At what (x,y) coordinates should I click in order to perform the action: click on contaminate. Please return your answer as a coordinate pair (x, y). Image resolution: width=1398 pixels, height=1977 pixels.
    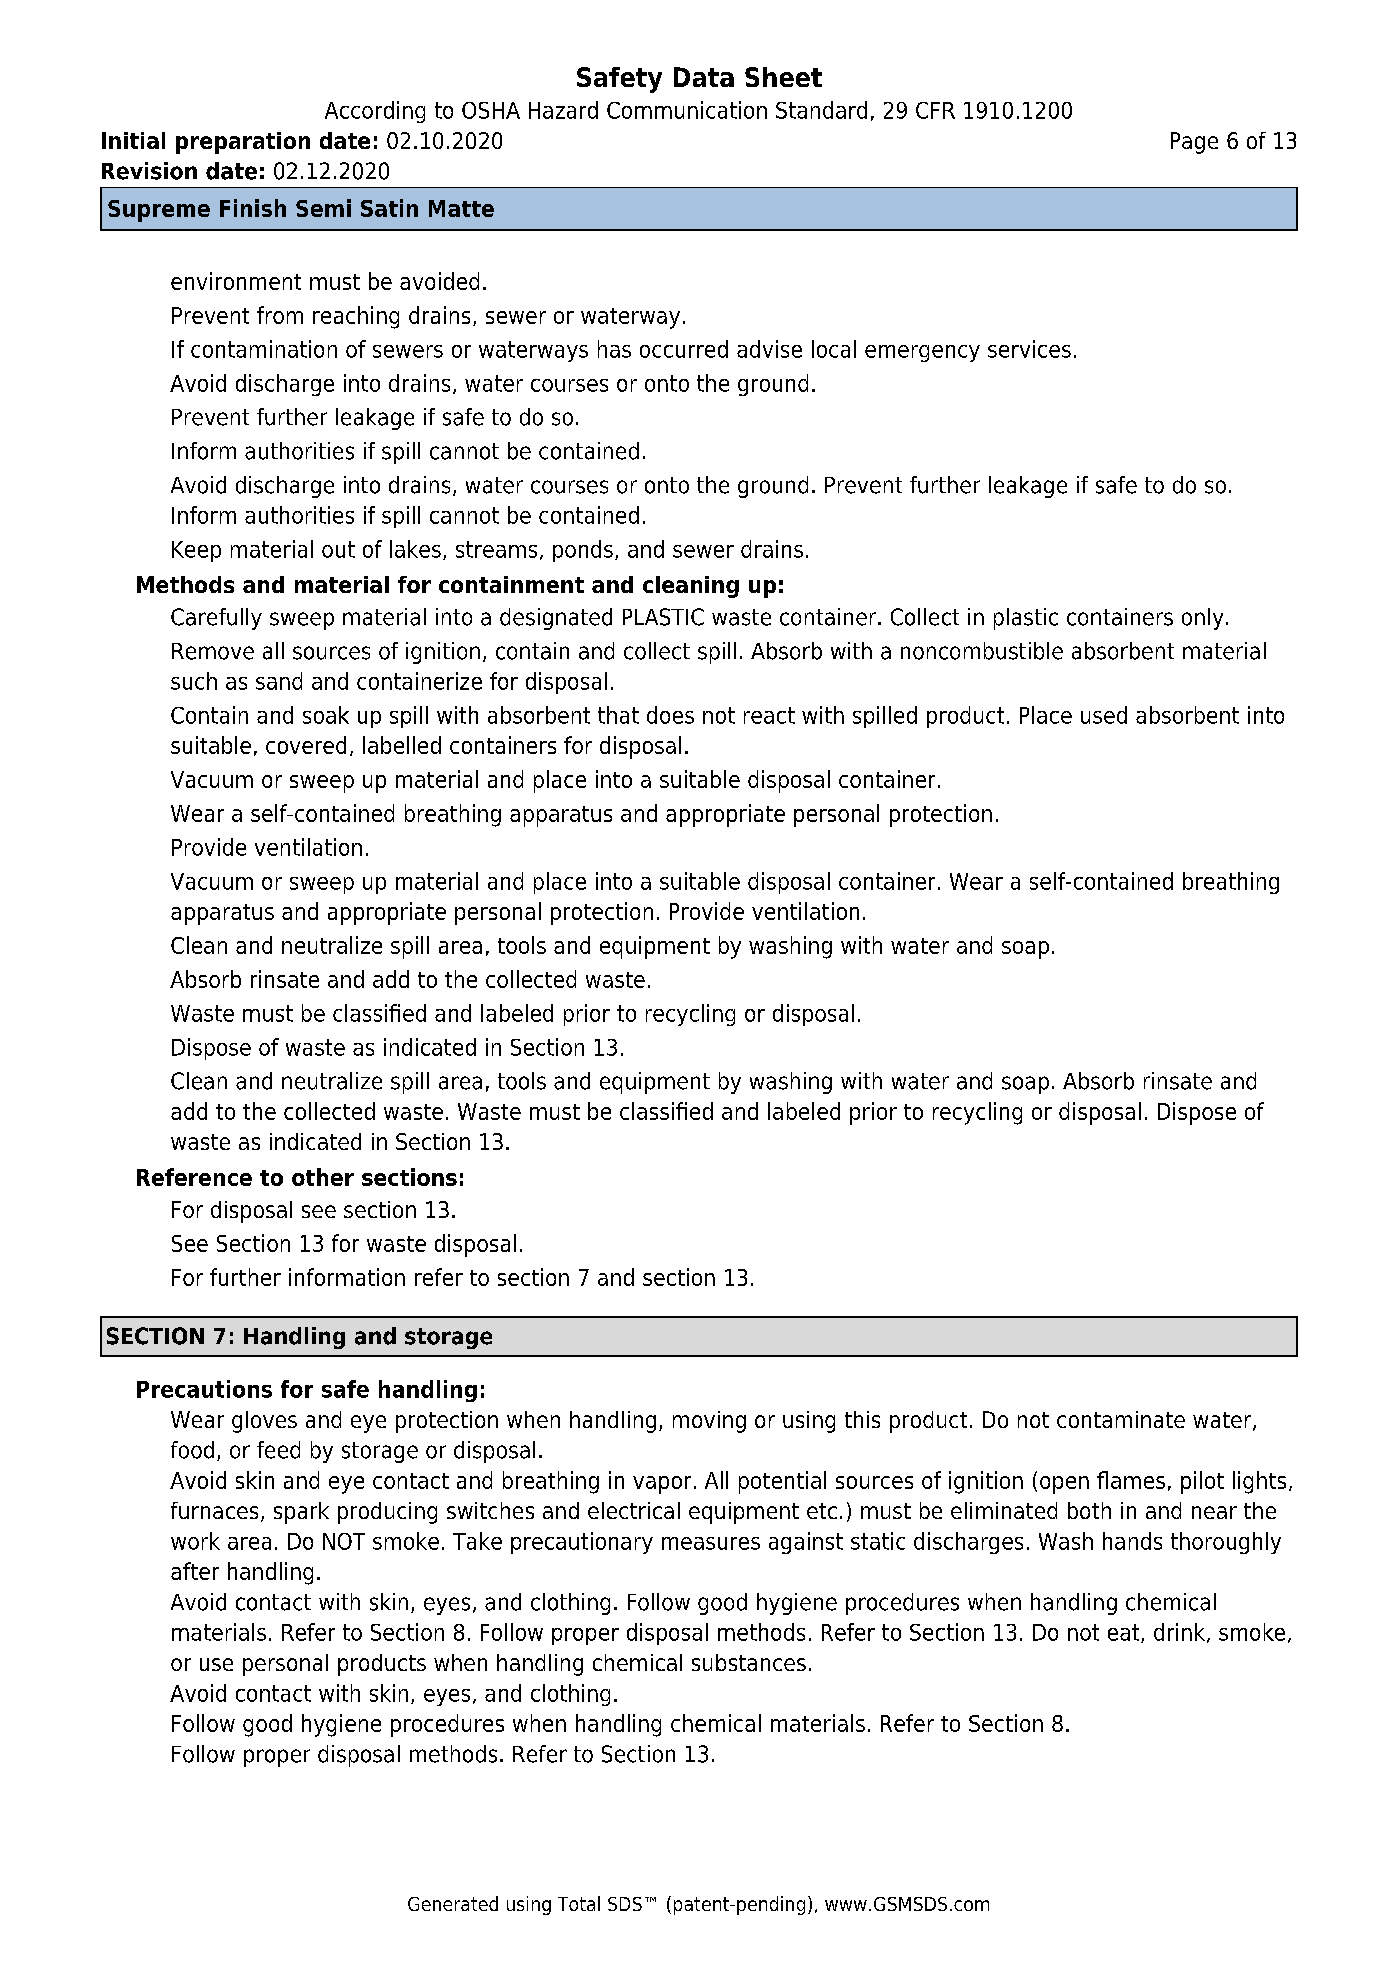
    Looking at the image, I should click on (1121, 1419).
